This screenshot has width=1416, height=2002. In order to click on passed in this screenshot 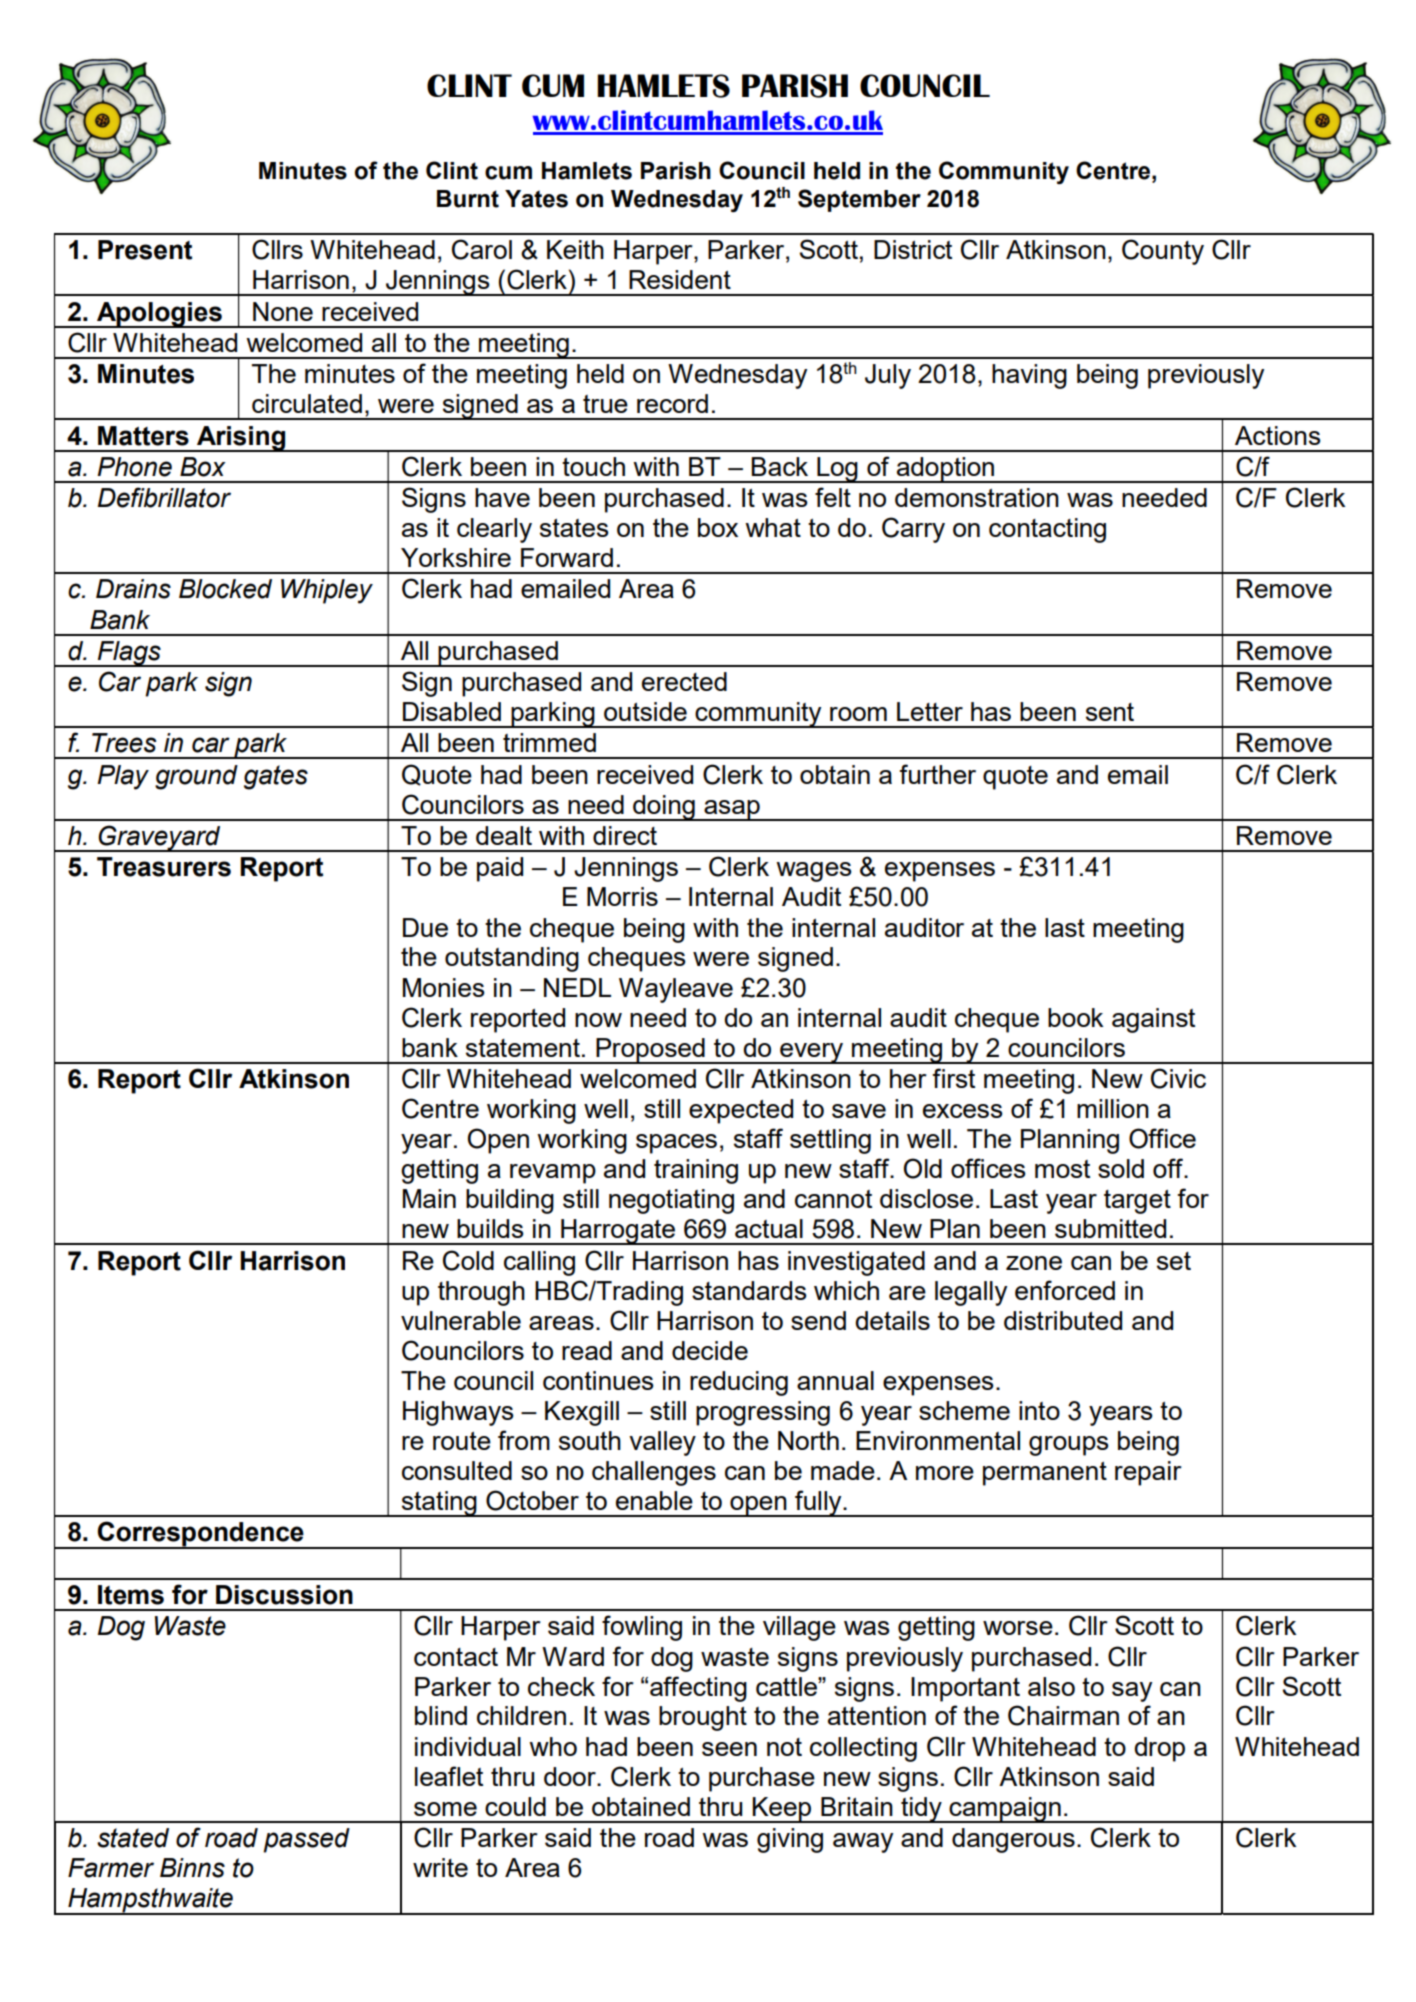, I will do `click(306, 1840)`.
